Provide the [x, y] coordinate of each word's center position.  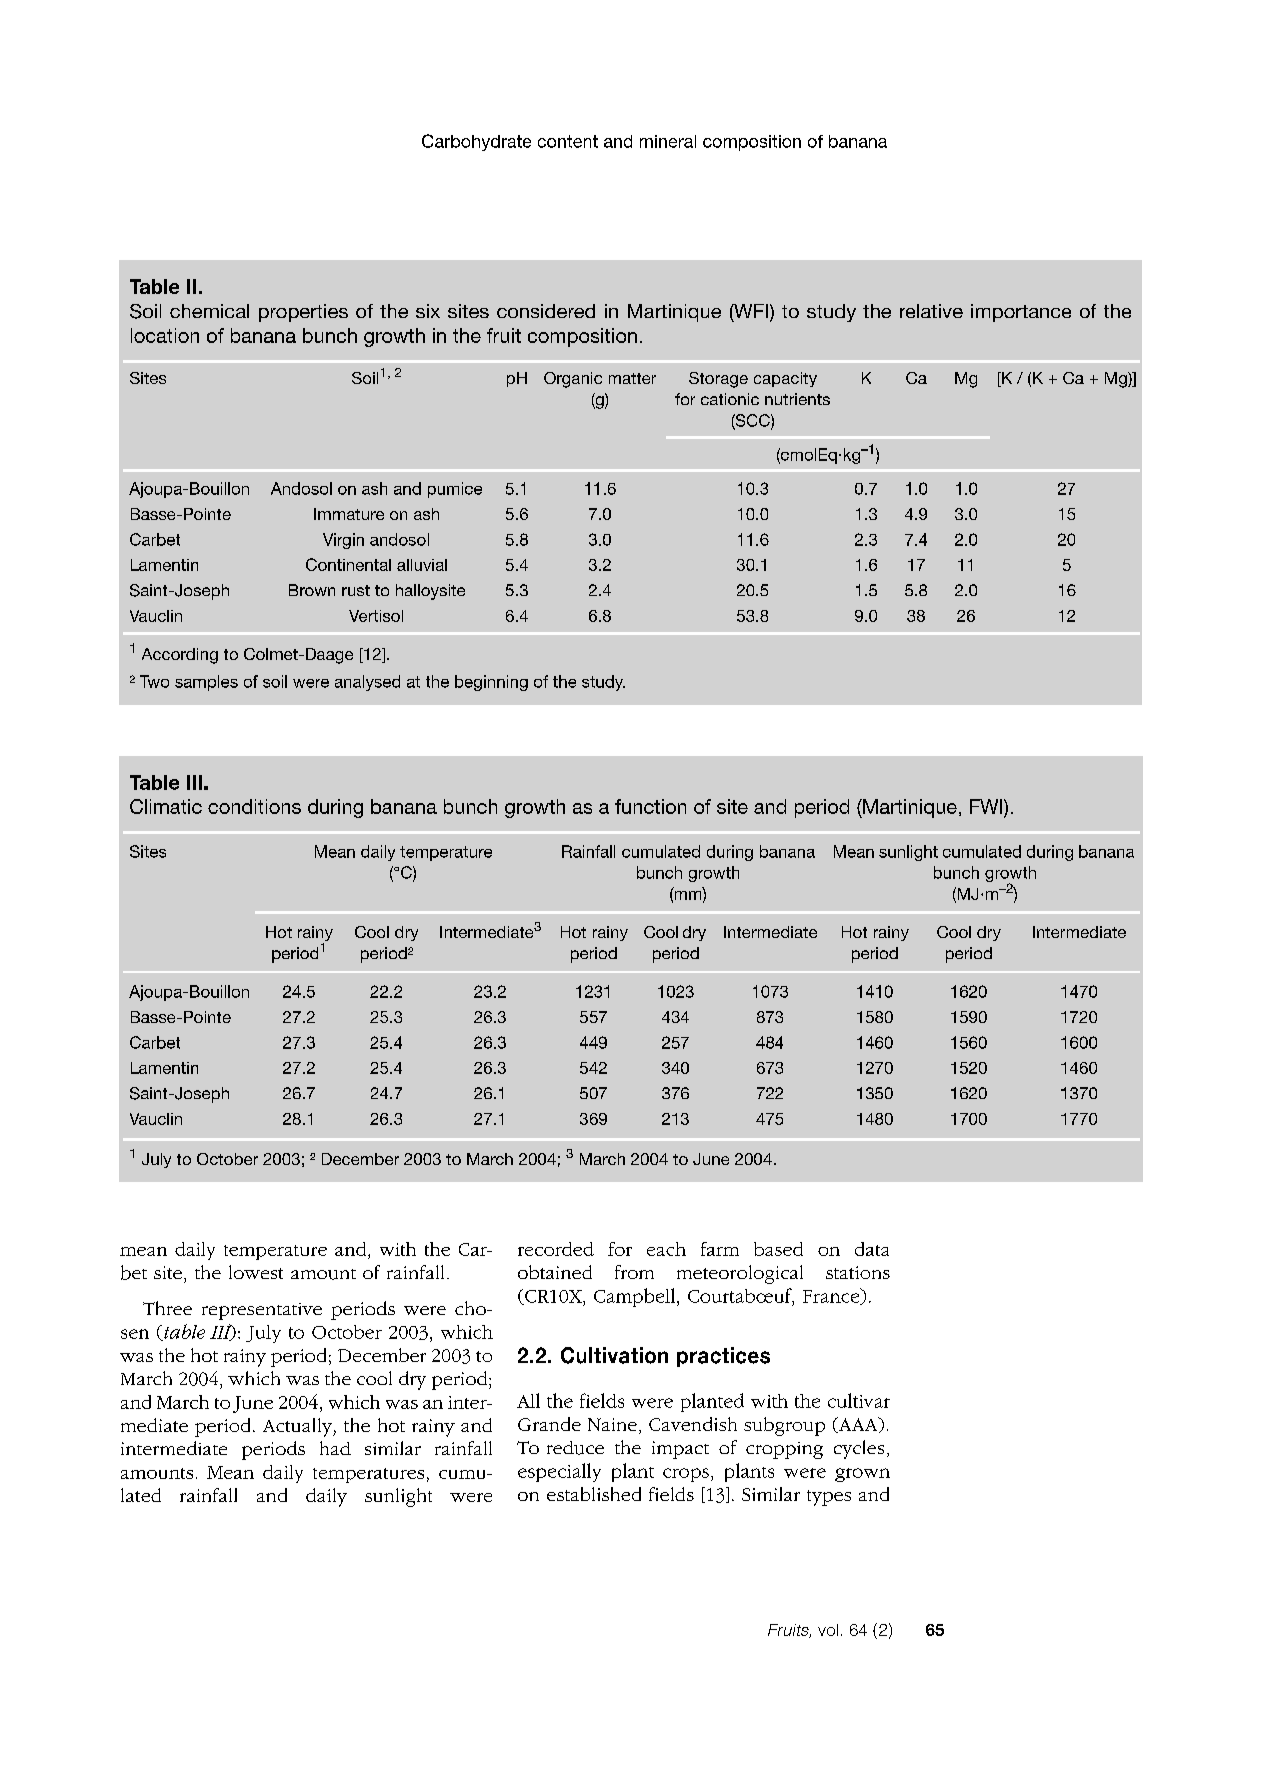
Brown [312, 590]
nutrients [797, 399]
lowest [256, 1272]
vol [828, 1630]
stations [858, 1272]
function [650, 806]
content [568, 141]
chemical [209, 311]
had [335, 1448]
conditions [254, 806]
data [872, 1249]
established [594, 1494]
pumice [455, 490]
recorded [556, 1249]
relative [931, 311]
